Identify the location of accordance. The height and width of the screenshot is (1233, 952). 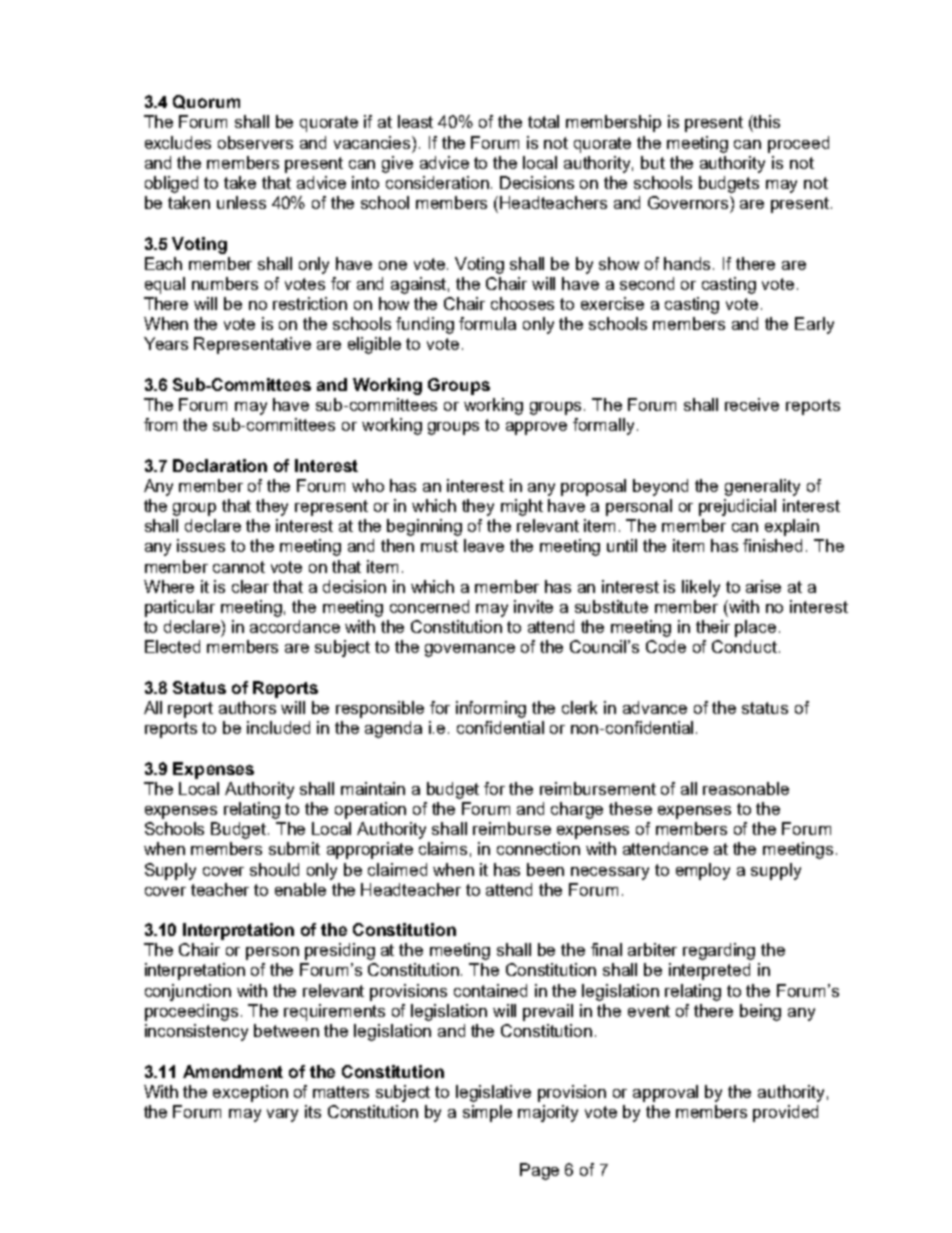
(295, 626).
